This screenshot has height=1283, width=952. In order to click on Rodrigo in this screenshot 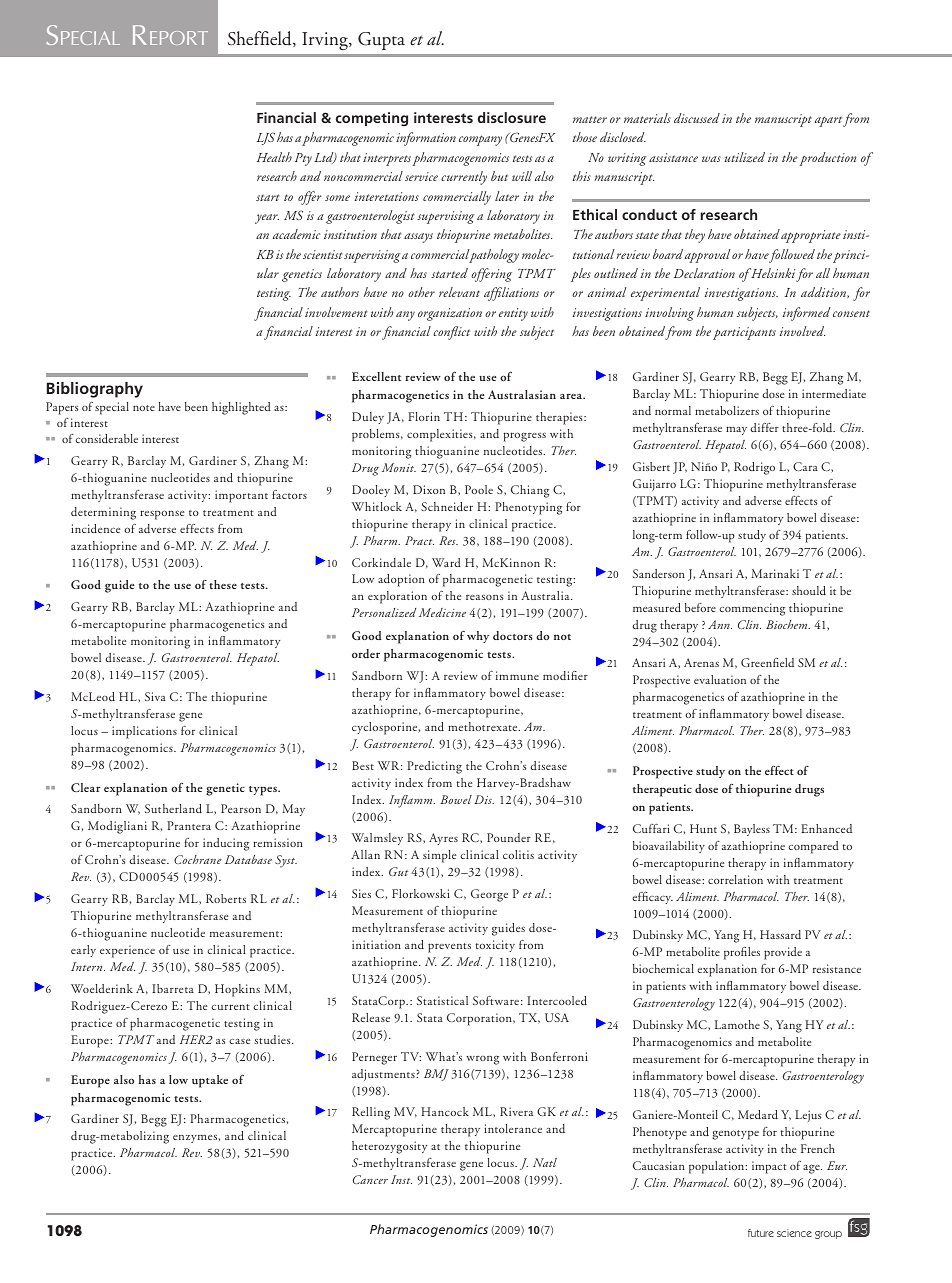, I will do `click(754, 468)`.
